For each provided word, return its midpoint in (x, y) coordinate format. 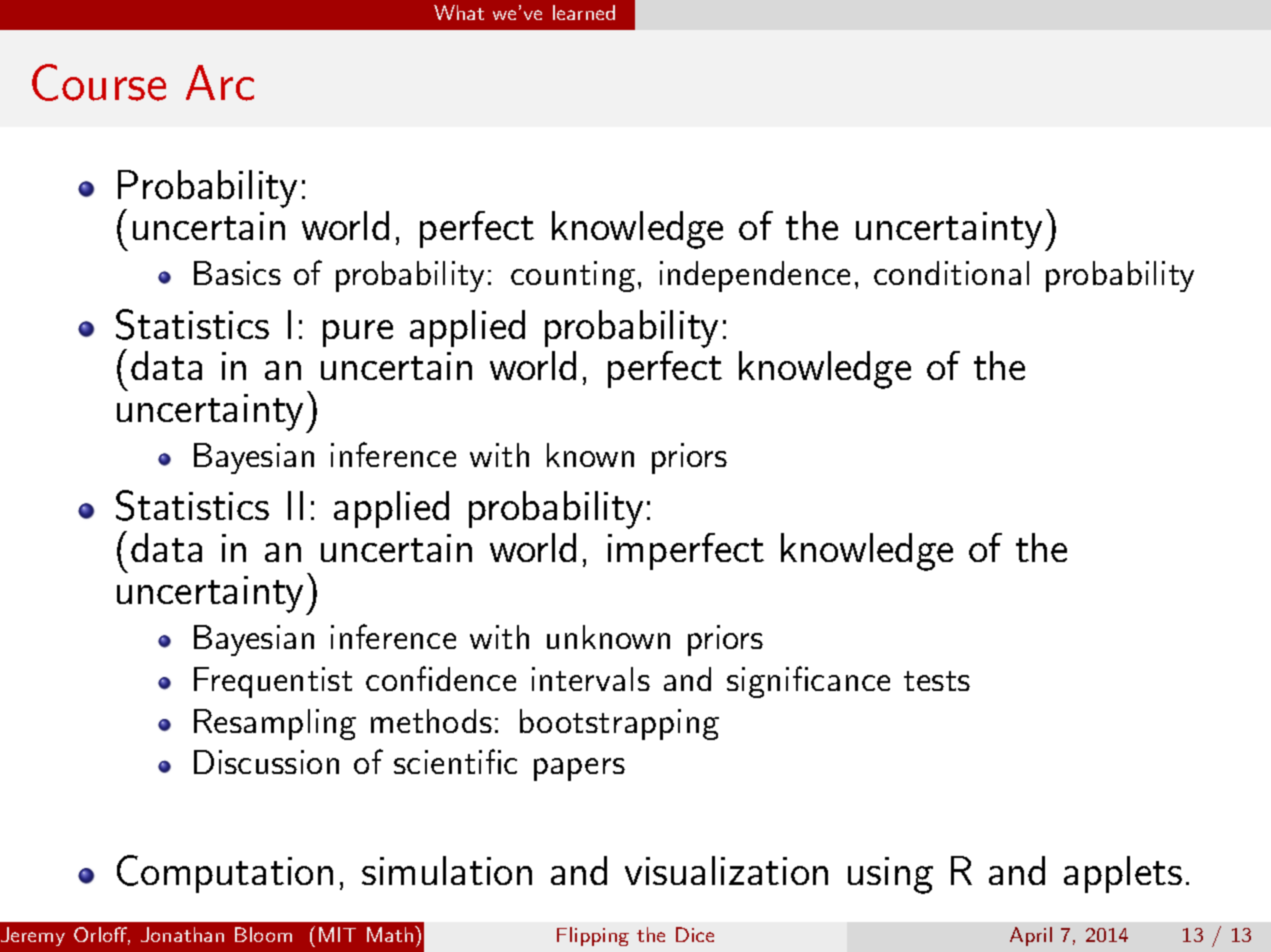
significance (808, 682)
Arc (220, 83)
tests (937, 681)
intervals (591, 679)
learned (584, 12)
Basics (237, 273)
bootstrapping (619, 724)
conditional (951, 273)
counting (573, 276)
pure (358, 333)
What (459, 12)
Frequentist (273, 682)
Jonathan (182, 934)
